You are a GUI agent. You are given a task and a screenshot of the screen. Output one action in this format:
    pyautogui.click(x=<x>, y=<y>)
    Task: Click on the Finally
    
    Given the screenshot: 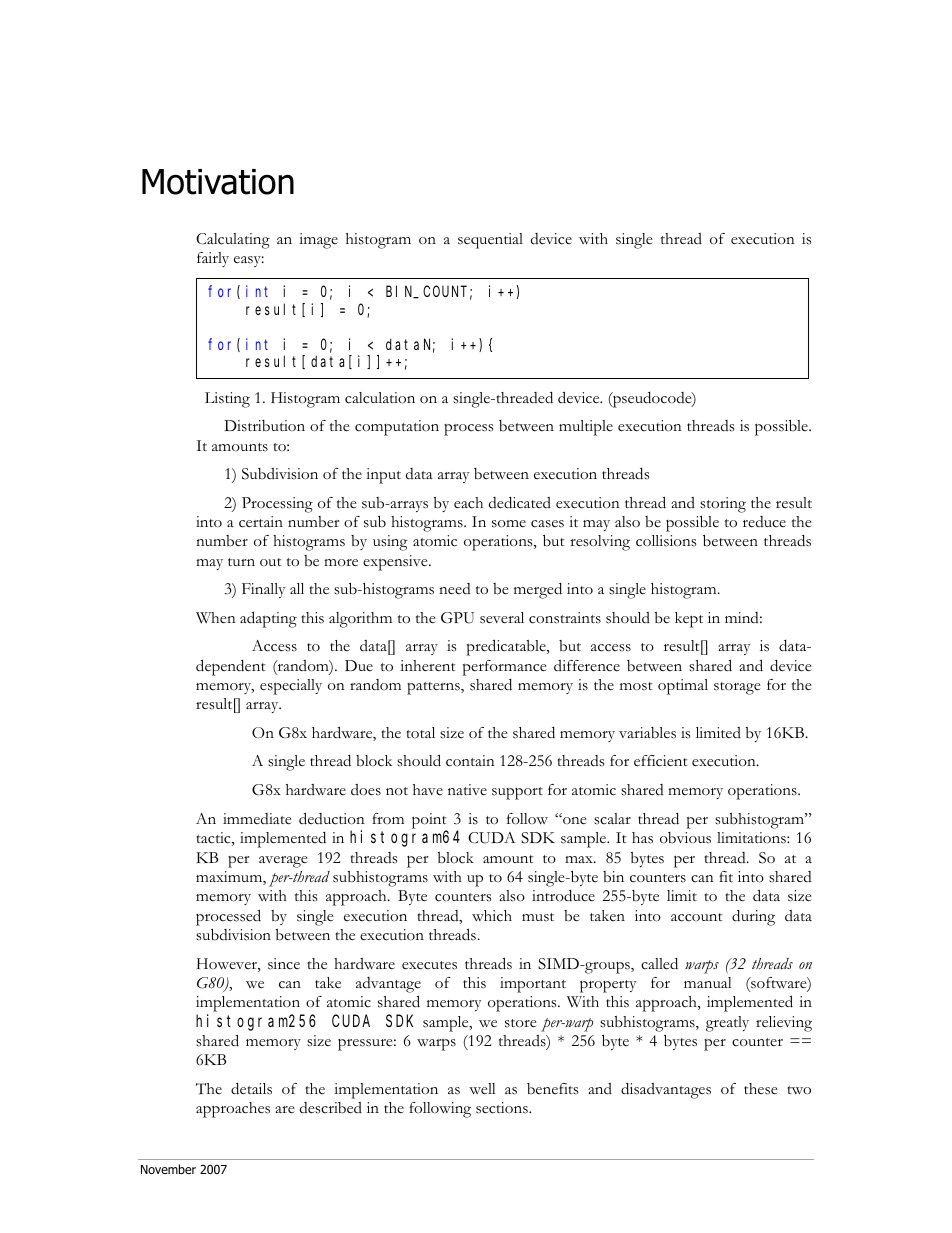 What is the action you would take?
    pyautogui.click(x=263, y=590)
